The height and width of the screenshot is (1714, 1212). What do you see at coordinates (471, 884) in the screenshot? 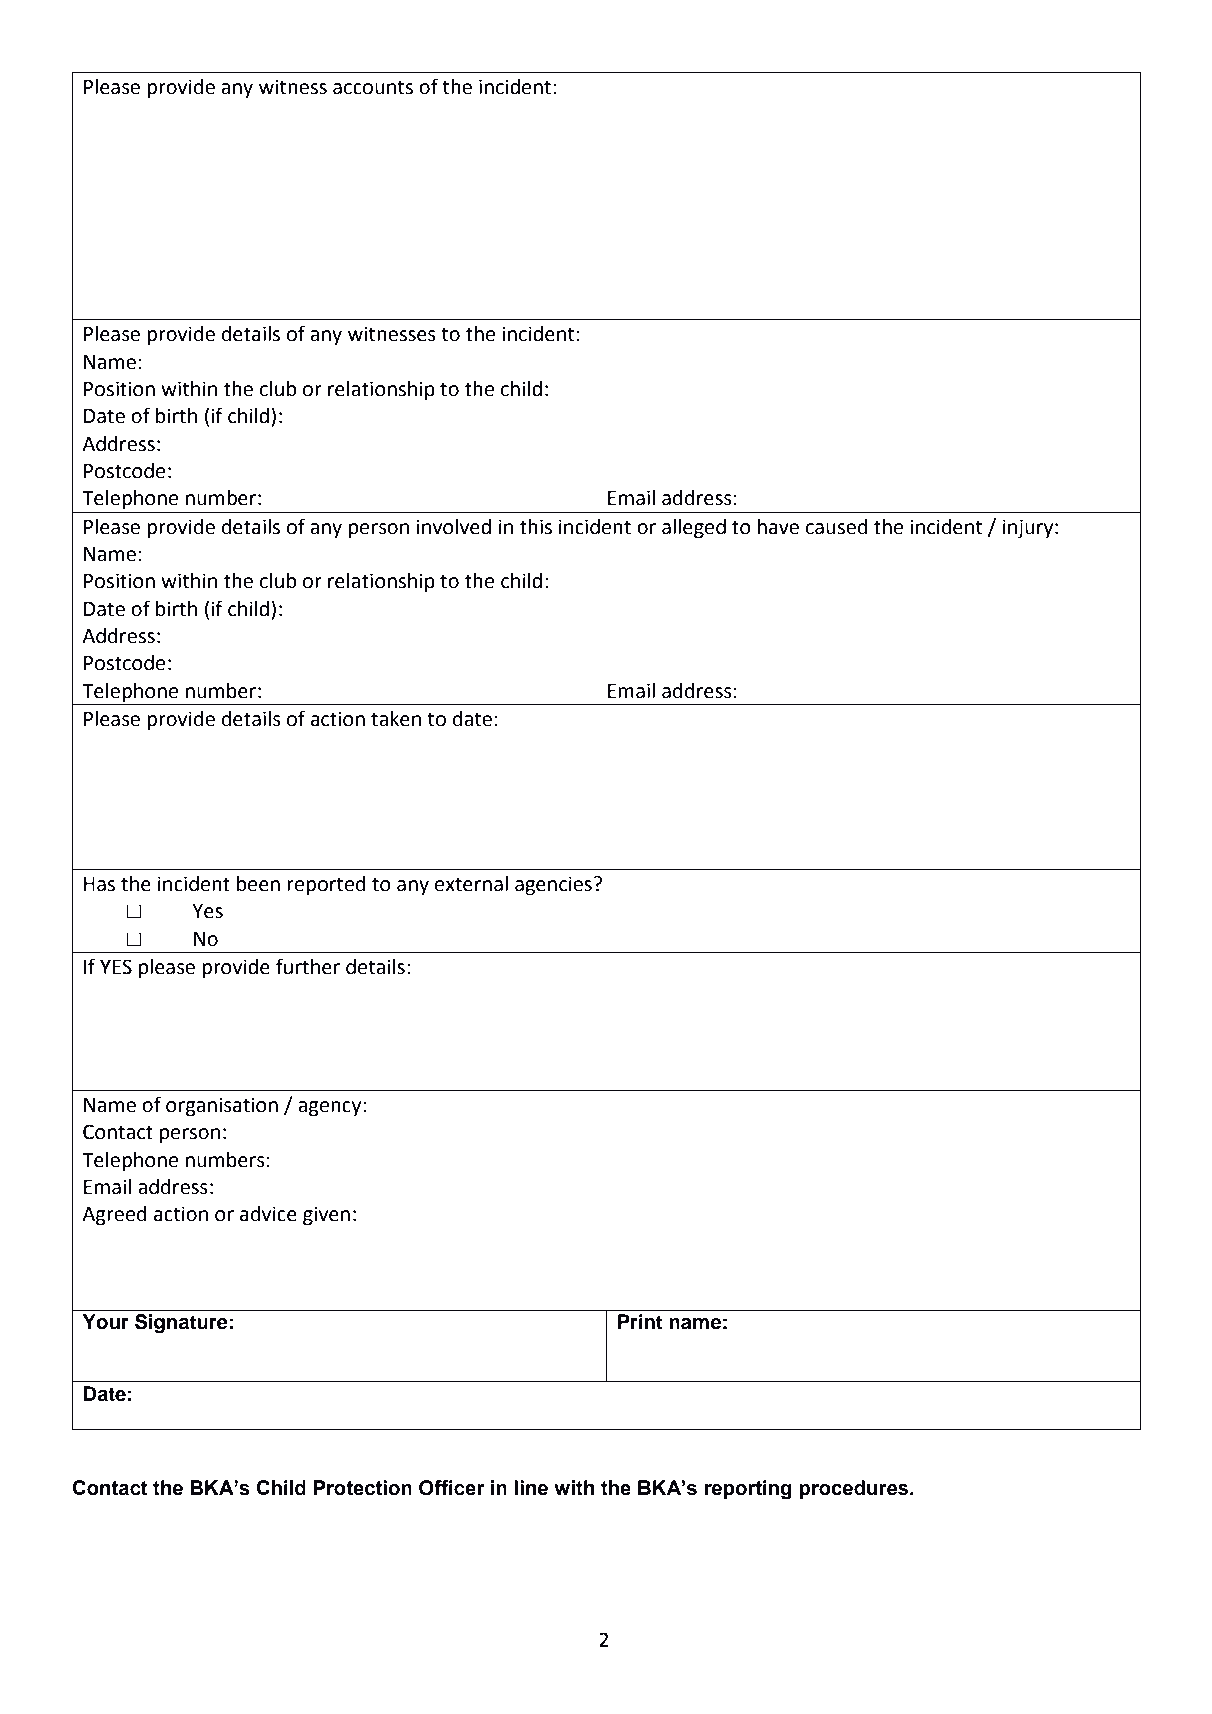
I see `external` at bounding box center [471, 884].
